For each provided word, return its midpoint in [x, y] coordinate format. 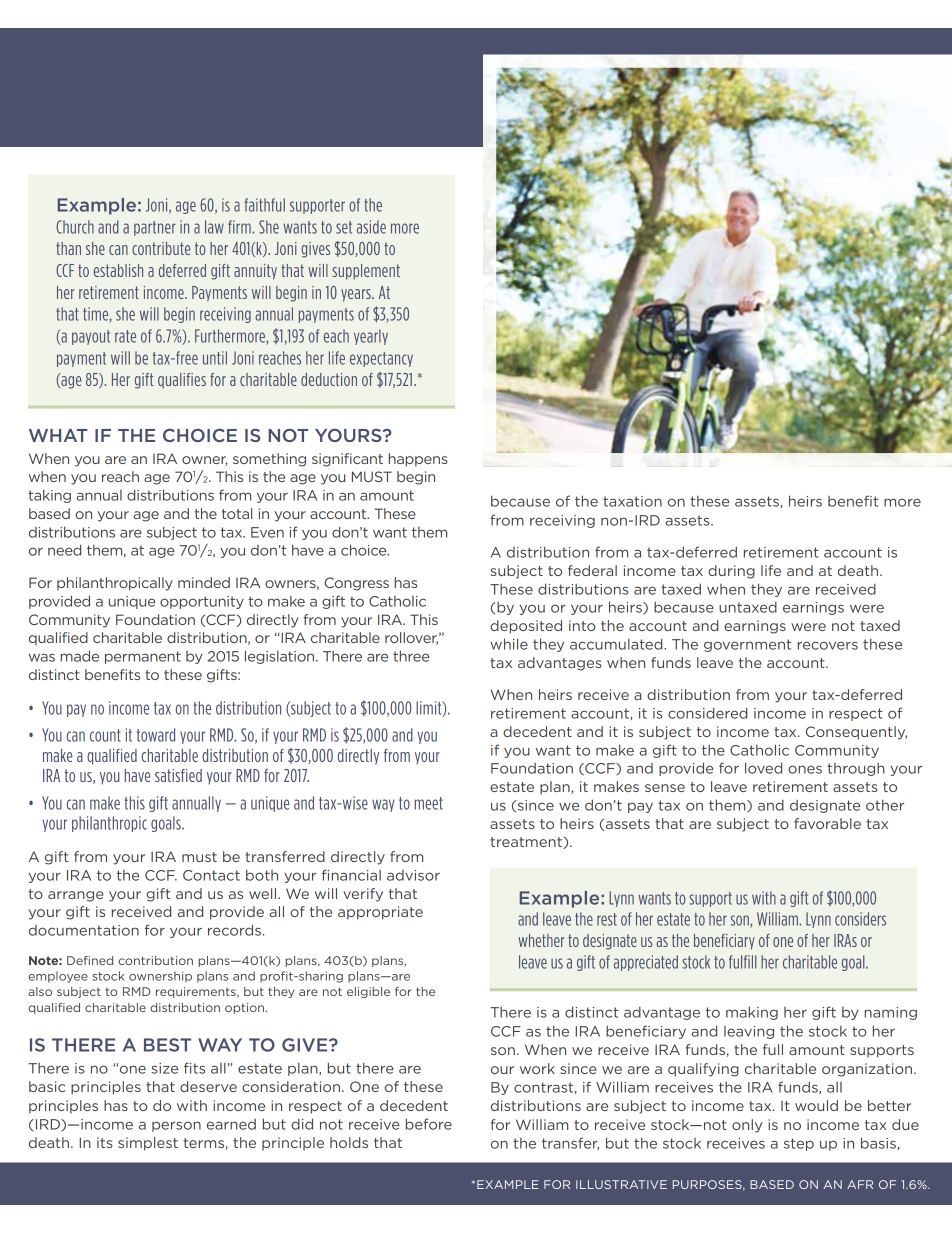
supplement [366, 272]
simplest [148, 1144]
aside [371, 227]
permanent [143, 657]
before [429, 1124]
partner [155, 228]
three [411, 656]
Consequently [856, 733]
